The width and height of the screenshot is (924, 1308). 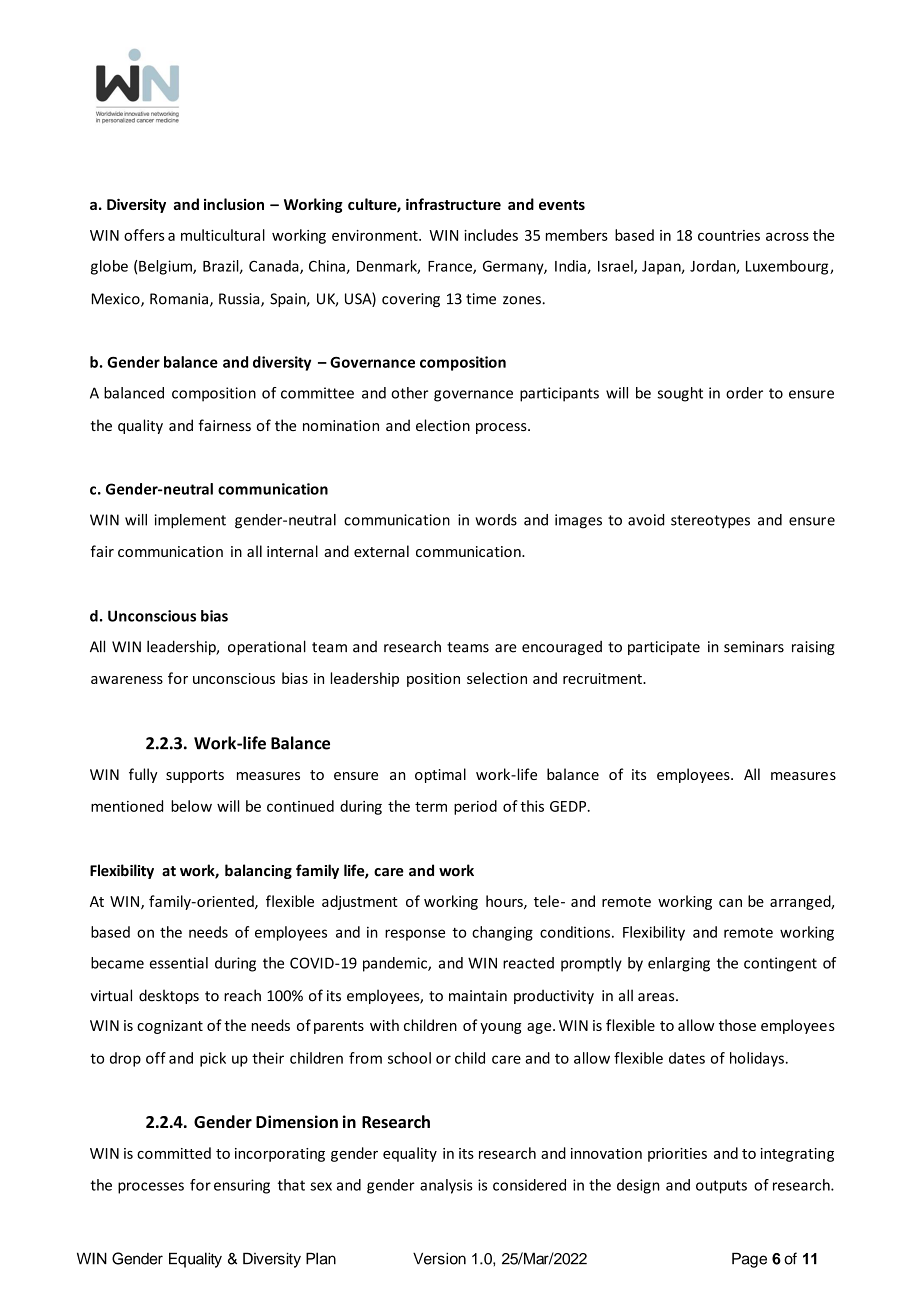 I want to click on supports, so click(x=195, y=776).
